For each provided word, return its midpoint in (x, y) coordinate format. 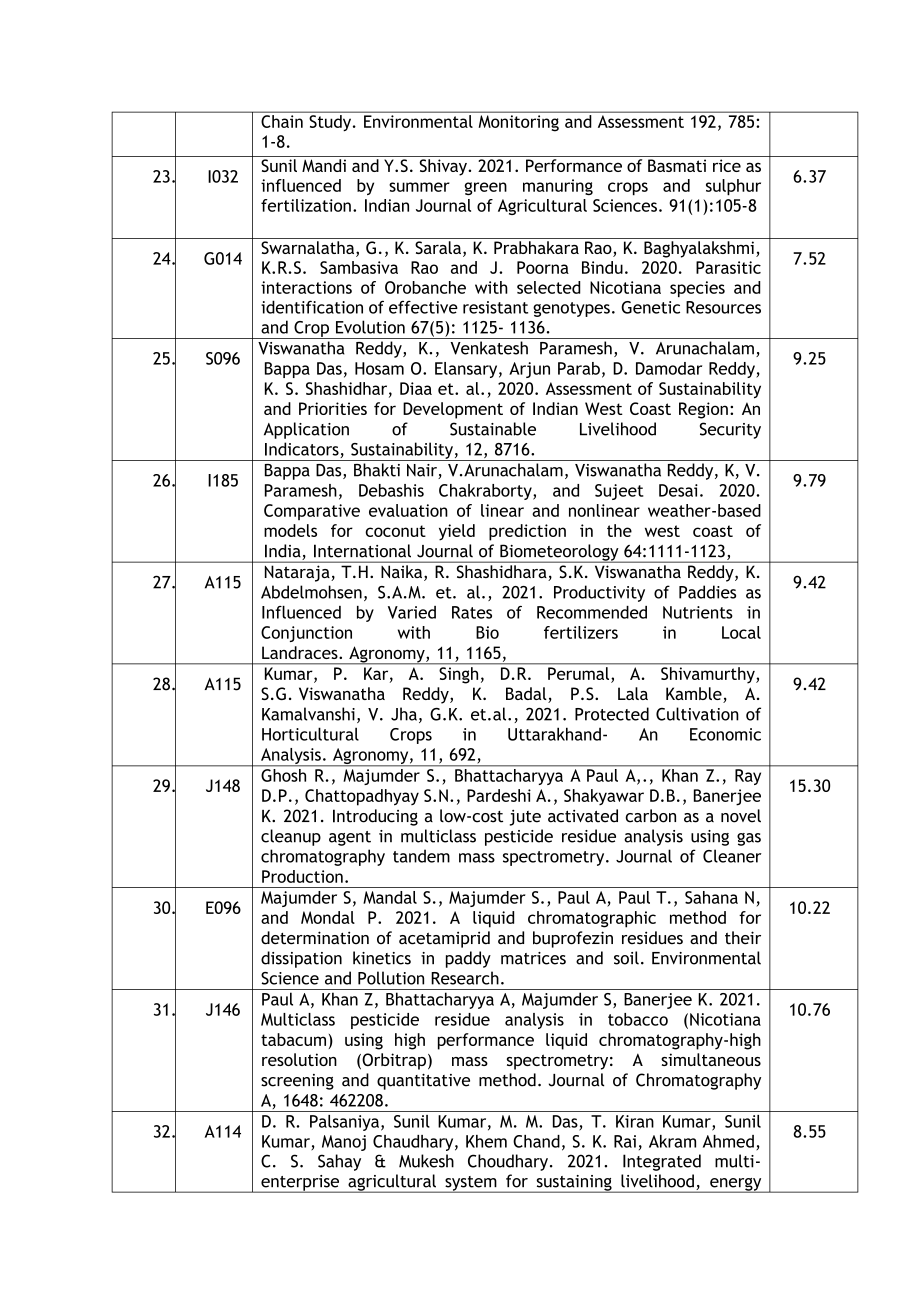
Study (331, 123)
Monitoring (519, 123)
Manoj (344, 1143)
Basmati (677, 165)
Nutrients (698, 612)
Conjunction (306, 634)
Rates (472, 612)
